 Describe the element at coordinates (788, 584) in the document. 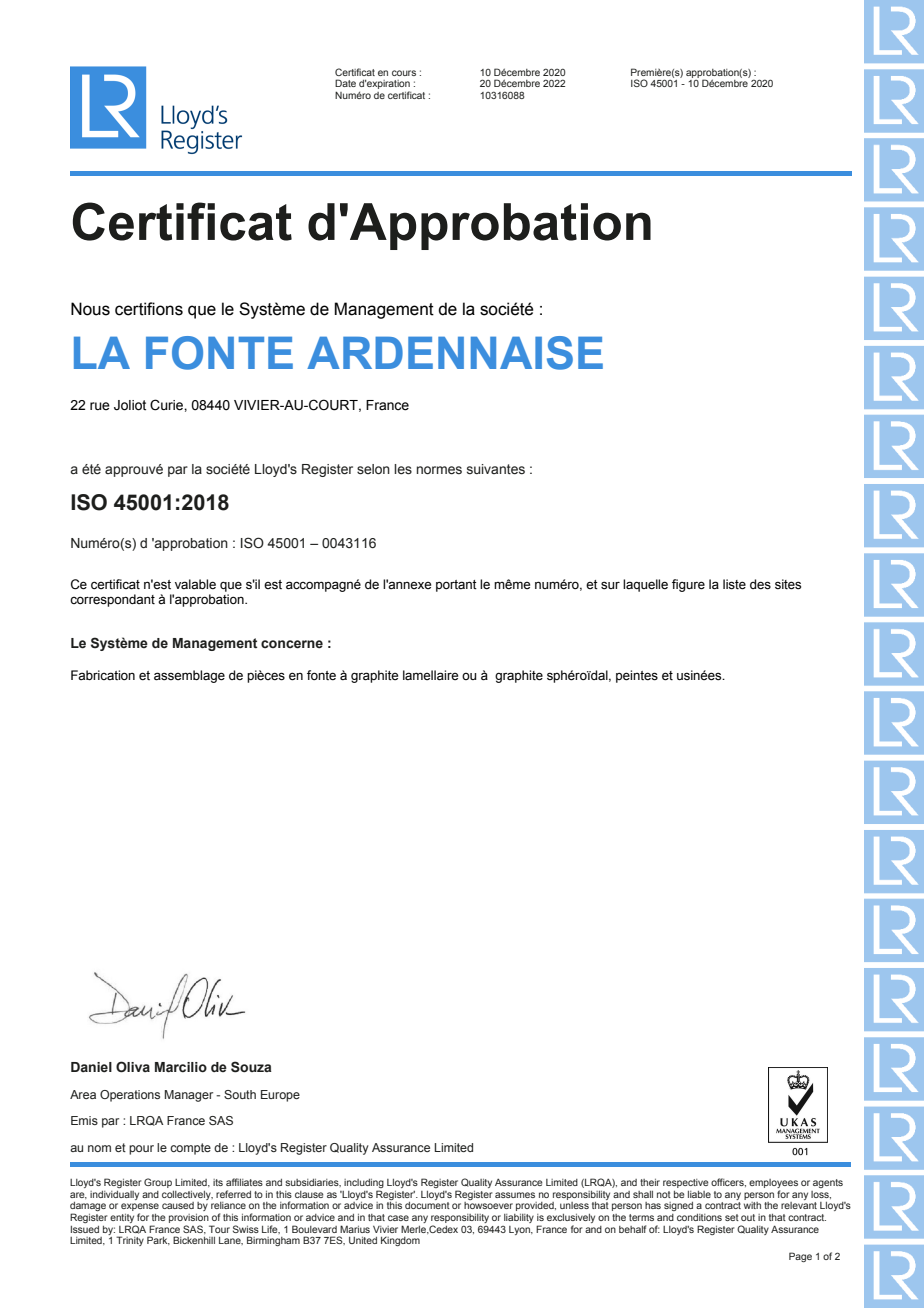

I see `sites` at that location.
